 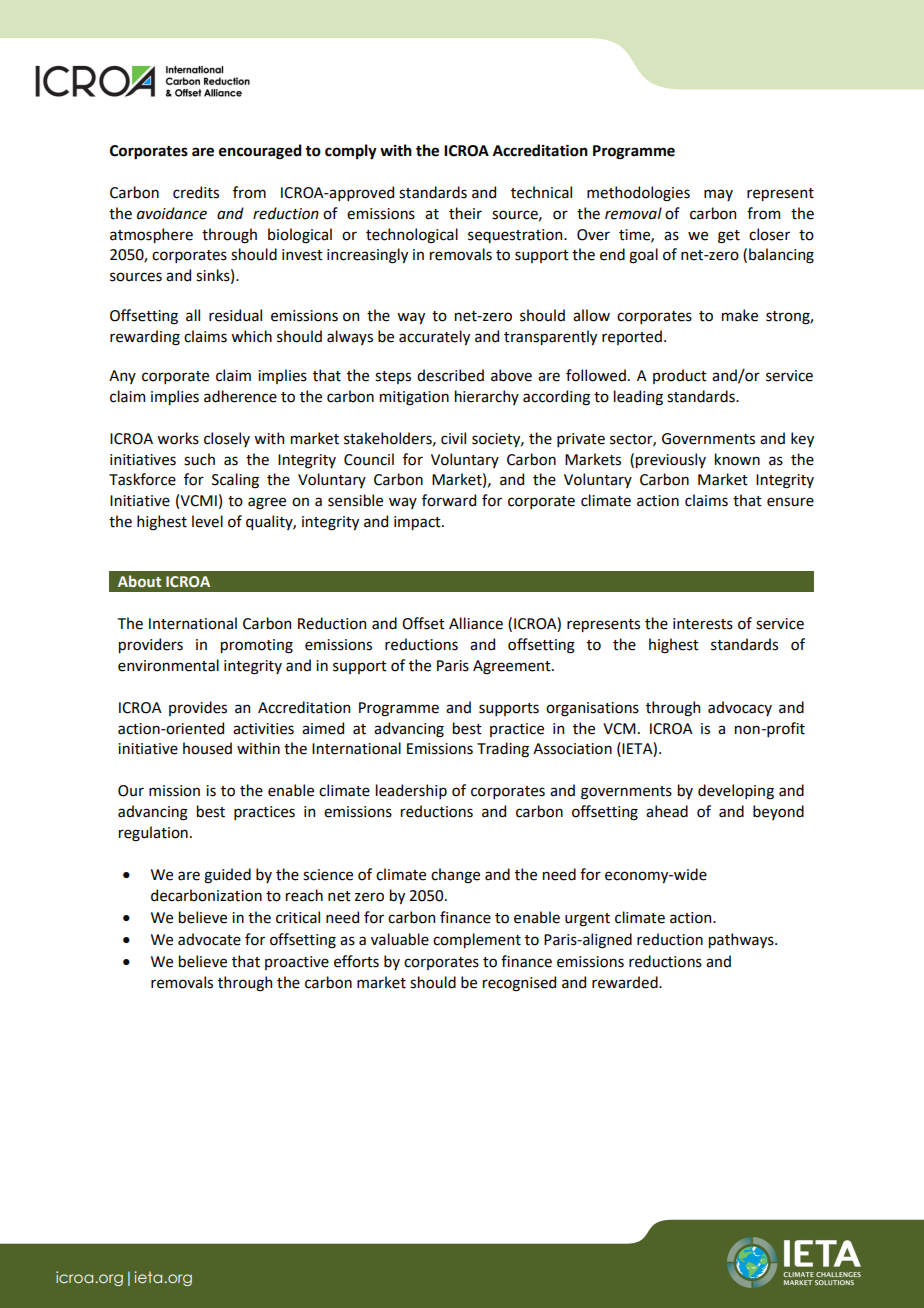 I want to click on interests, so click(x=703, y=624).
